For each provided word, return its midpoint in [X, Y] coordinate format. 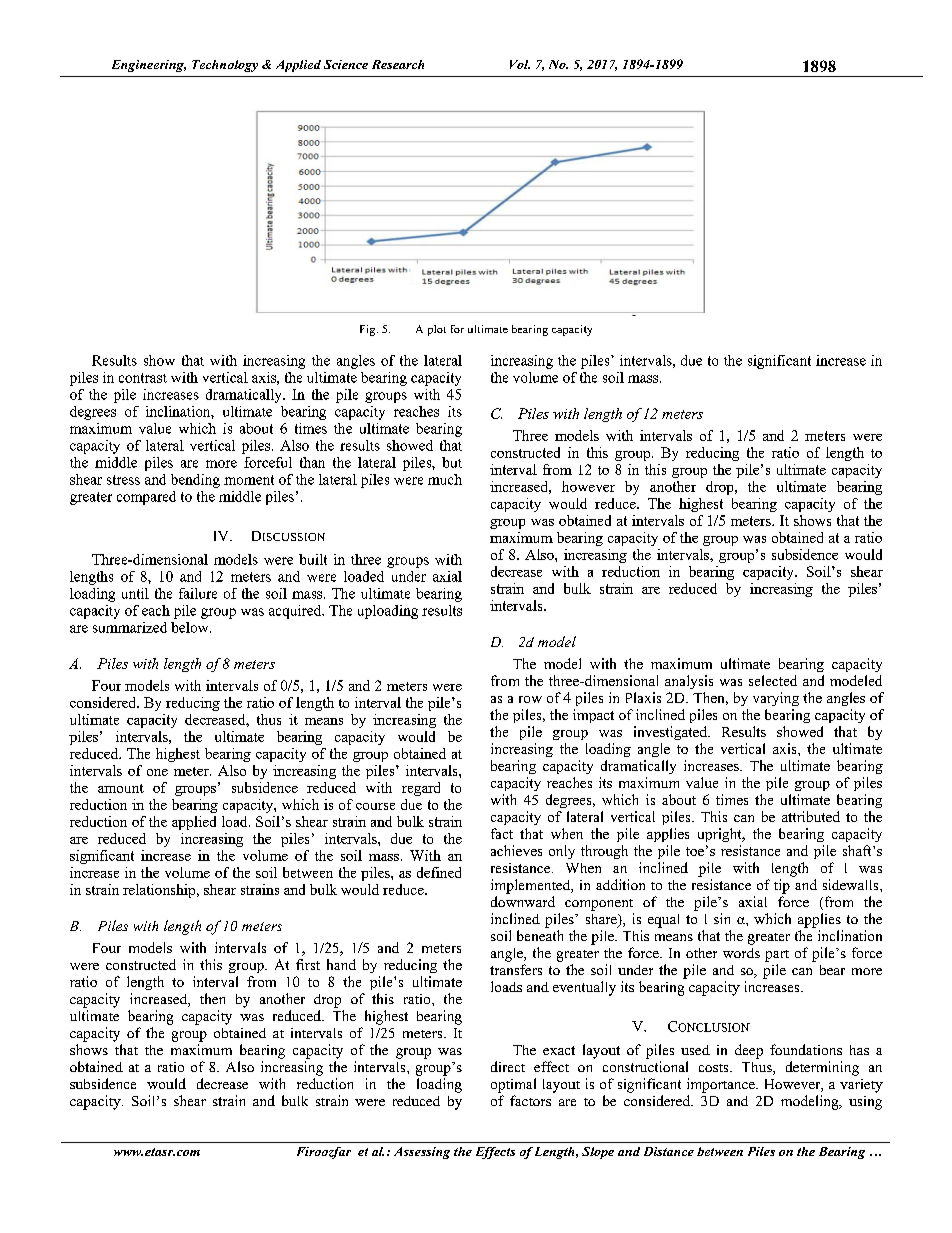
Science [346, 64]
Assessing [422, 1153]
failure [198, 593]
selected [773, 680]
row [530, 699]
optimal [513, 1085]
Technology [225, 66]
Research [398, 64]
